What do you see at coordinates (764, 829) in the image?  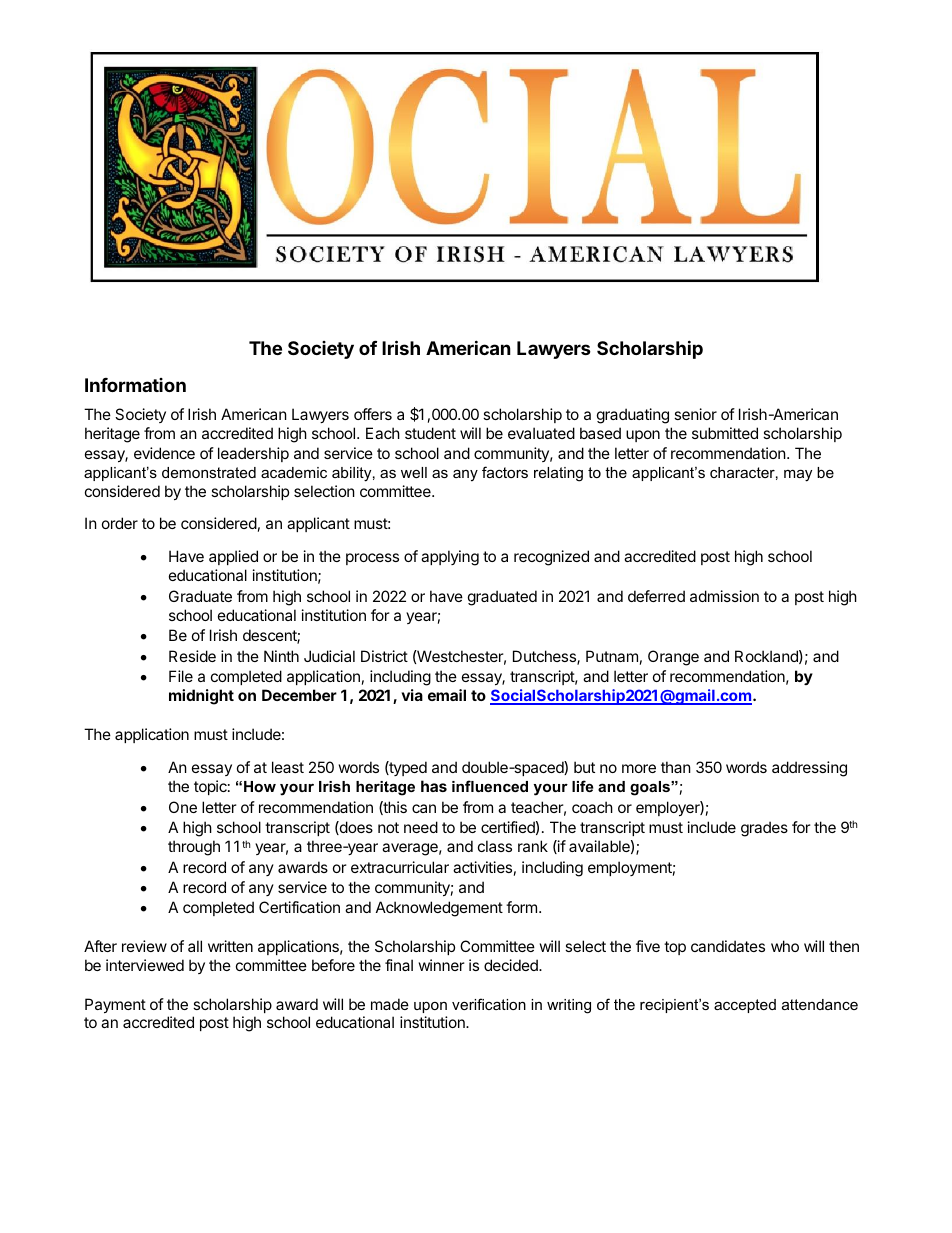 I see `grades` at bounding box center [764, 829].
